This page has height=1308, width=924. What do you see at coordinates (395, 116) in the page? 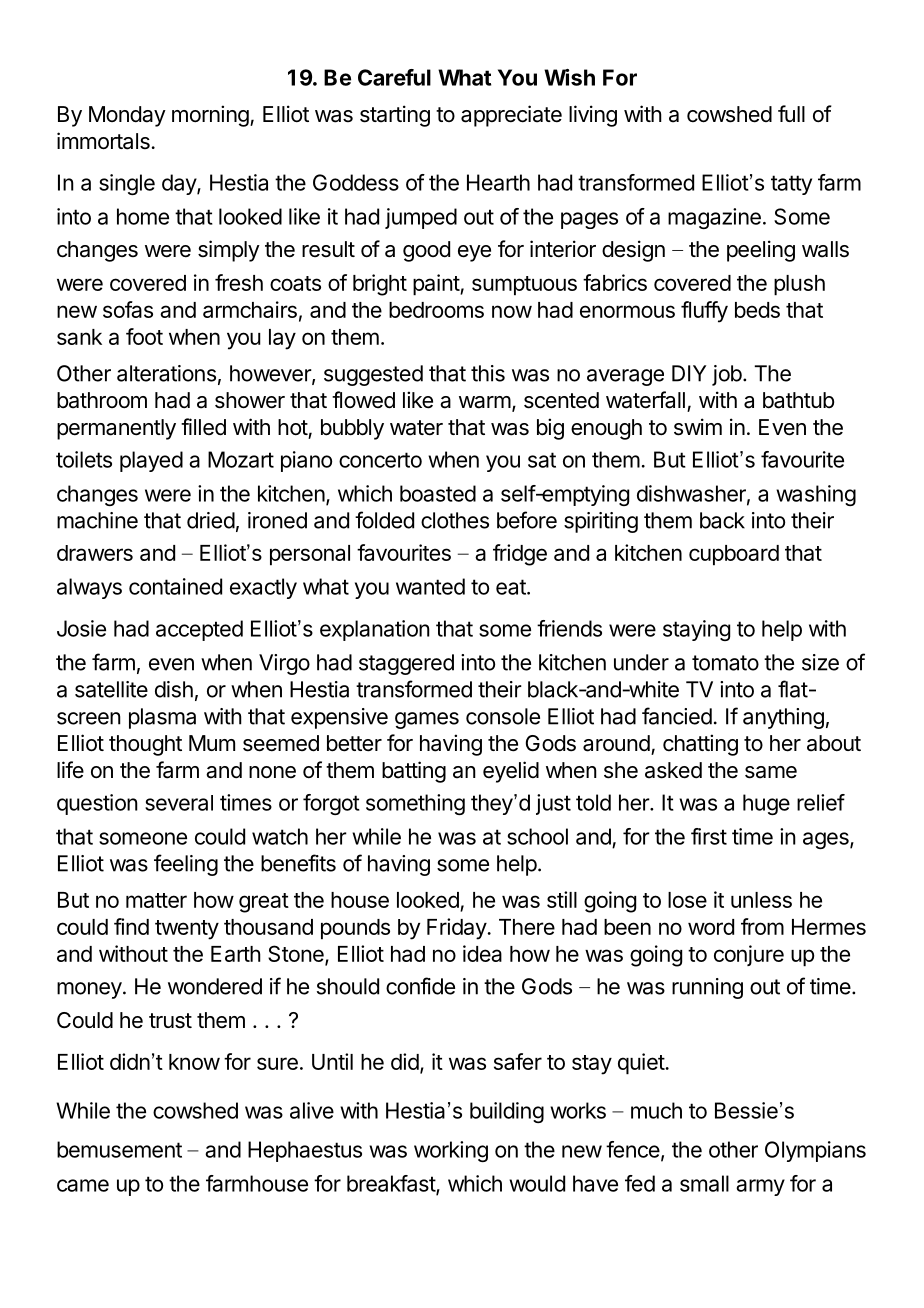
I see `starting` at bounding box center [395, 116].
